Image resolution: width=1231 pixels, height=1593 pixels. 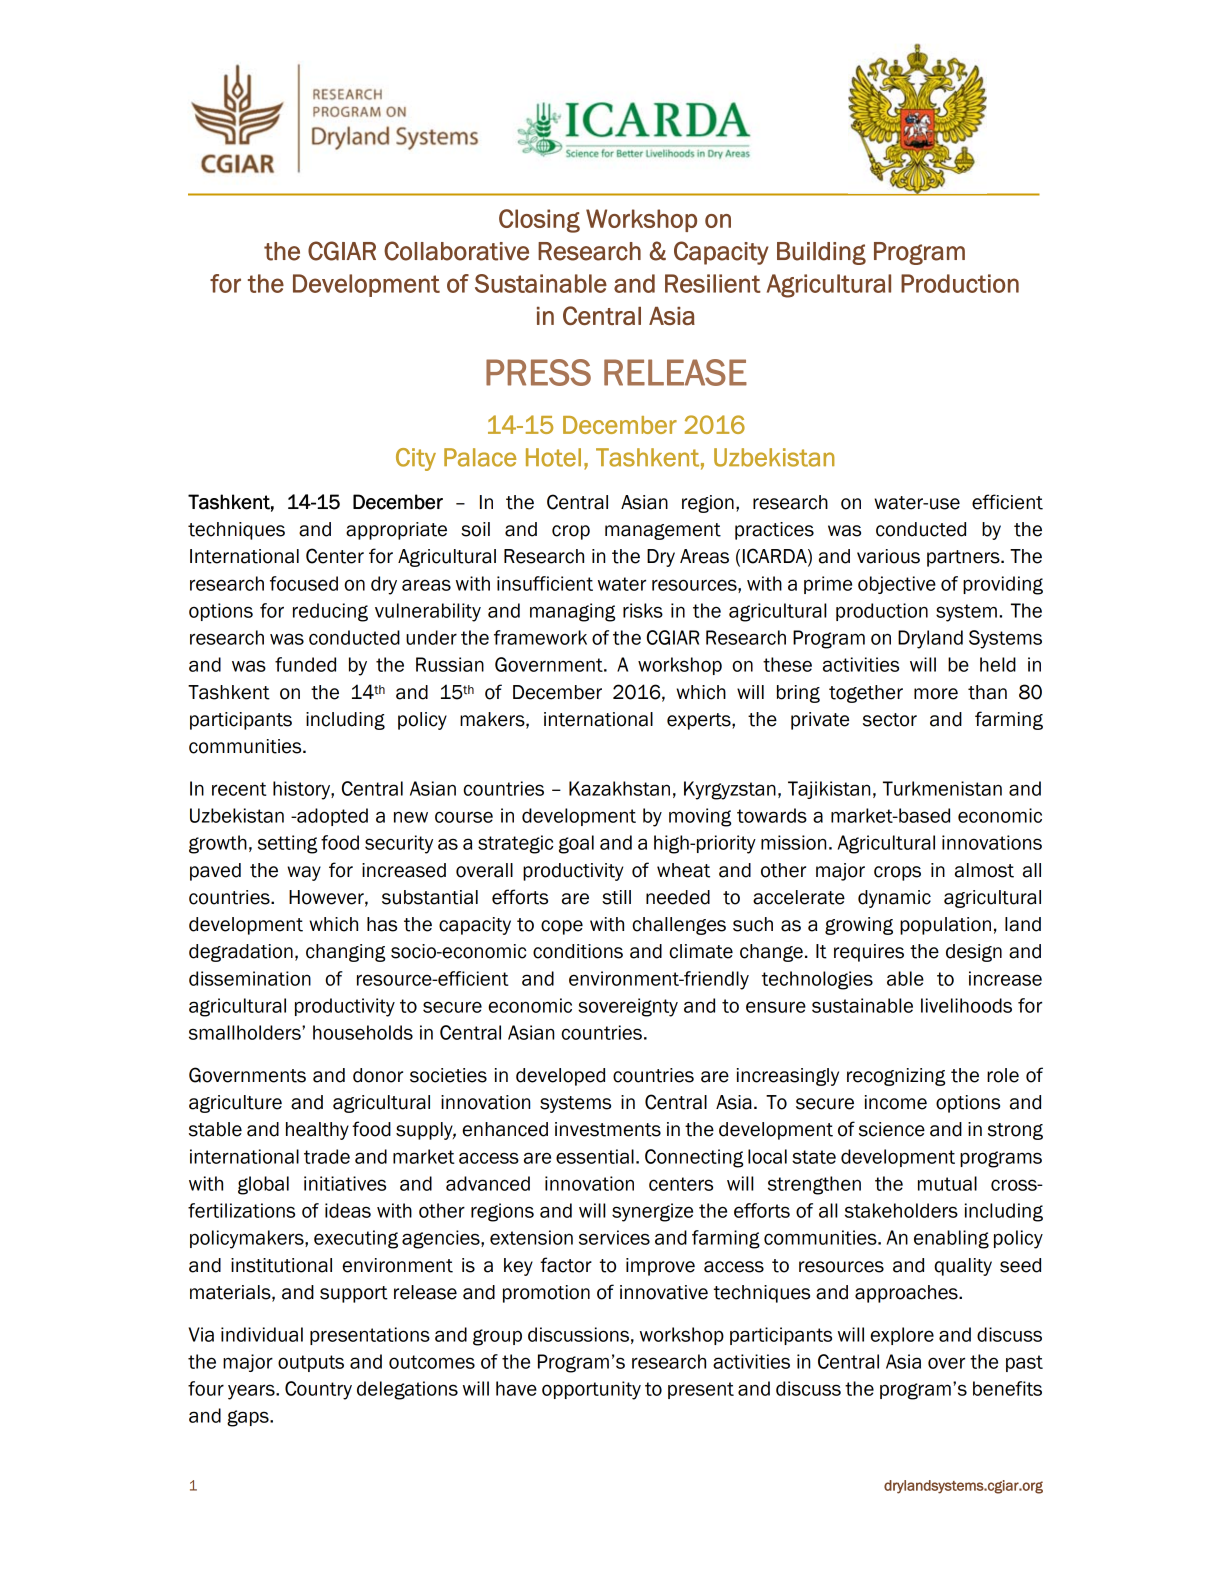 What do you see at coordinates (456, 251) in the screenshot?
I see `Collaborative` at bounding box center [456, 251].
